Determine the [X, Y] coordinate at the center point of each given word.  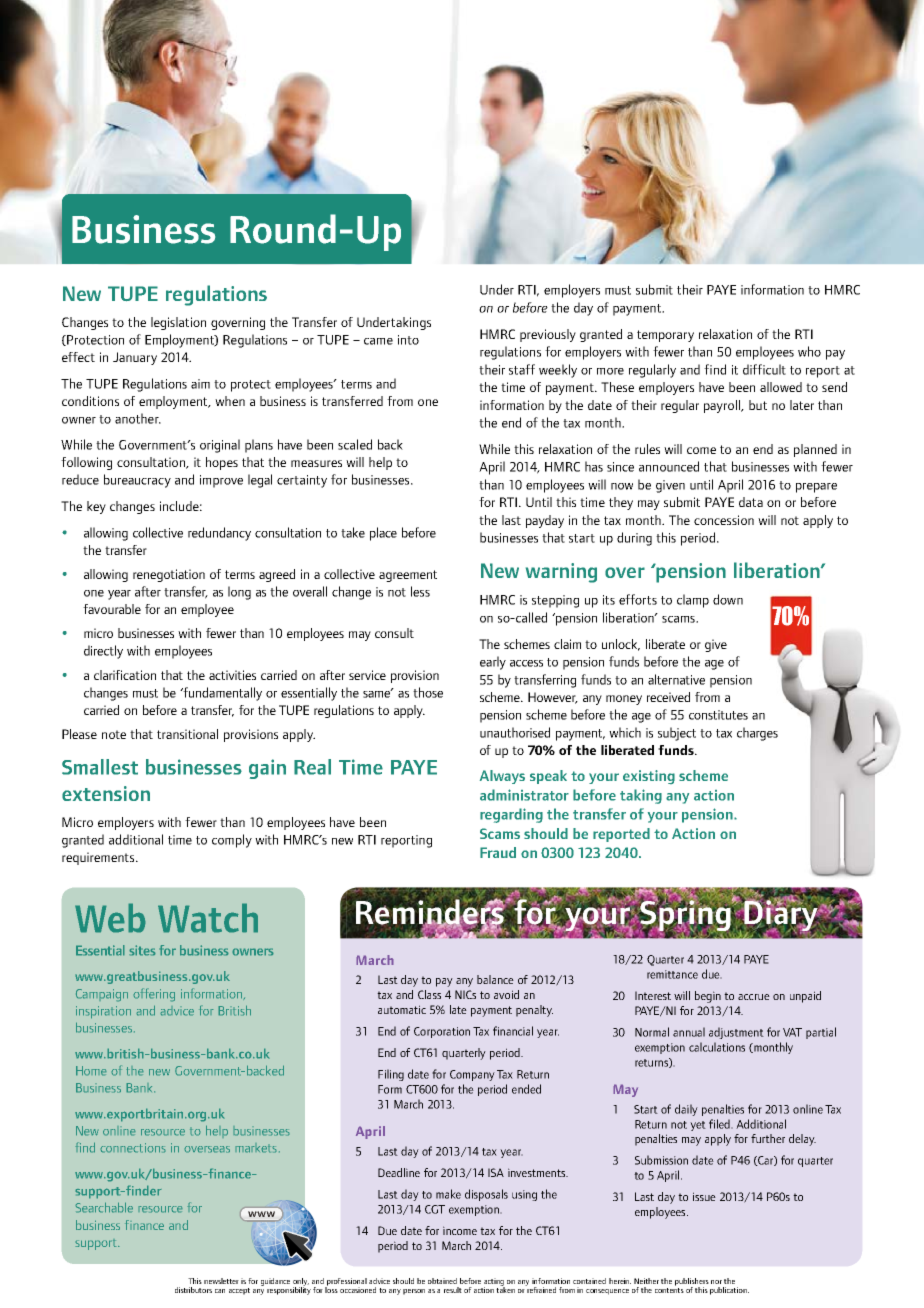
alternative [676, 679]
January [135, 358]
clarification [125, 675]
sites [142, 950]
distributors [193, 1290]
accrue [754, 997]
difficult [764, 369]
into [408, 340]
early [493, 663]
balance [495, 979]
